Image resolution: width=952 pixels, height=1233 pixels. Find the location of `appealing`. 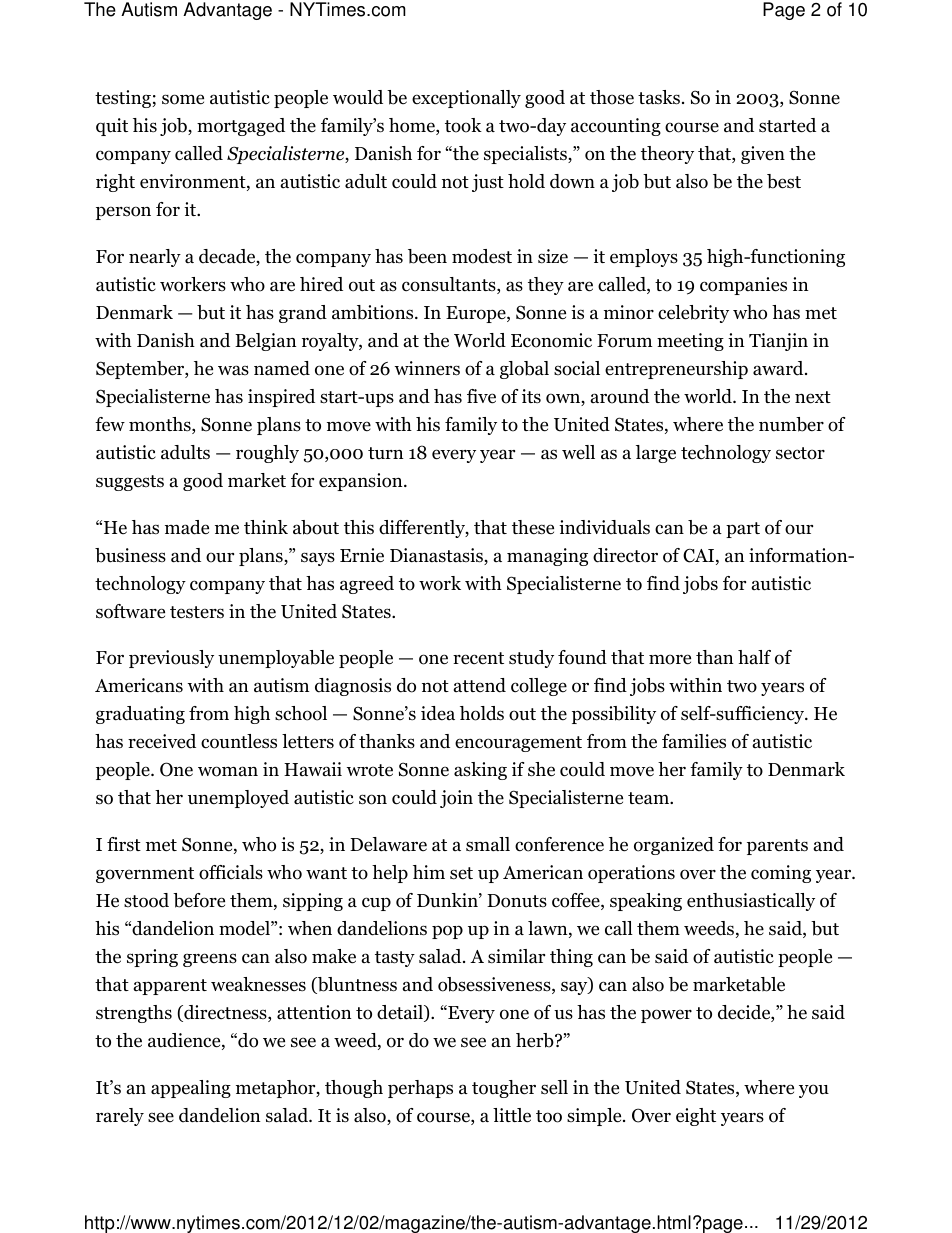

appealing is located at coordinates (191, 1089).
